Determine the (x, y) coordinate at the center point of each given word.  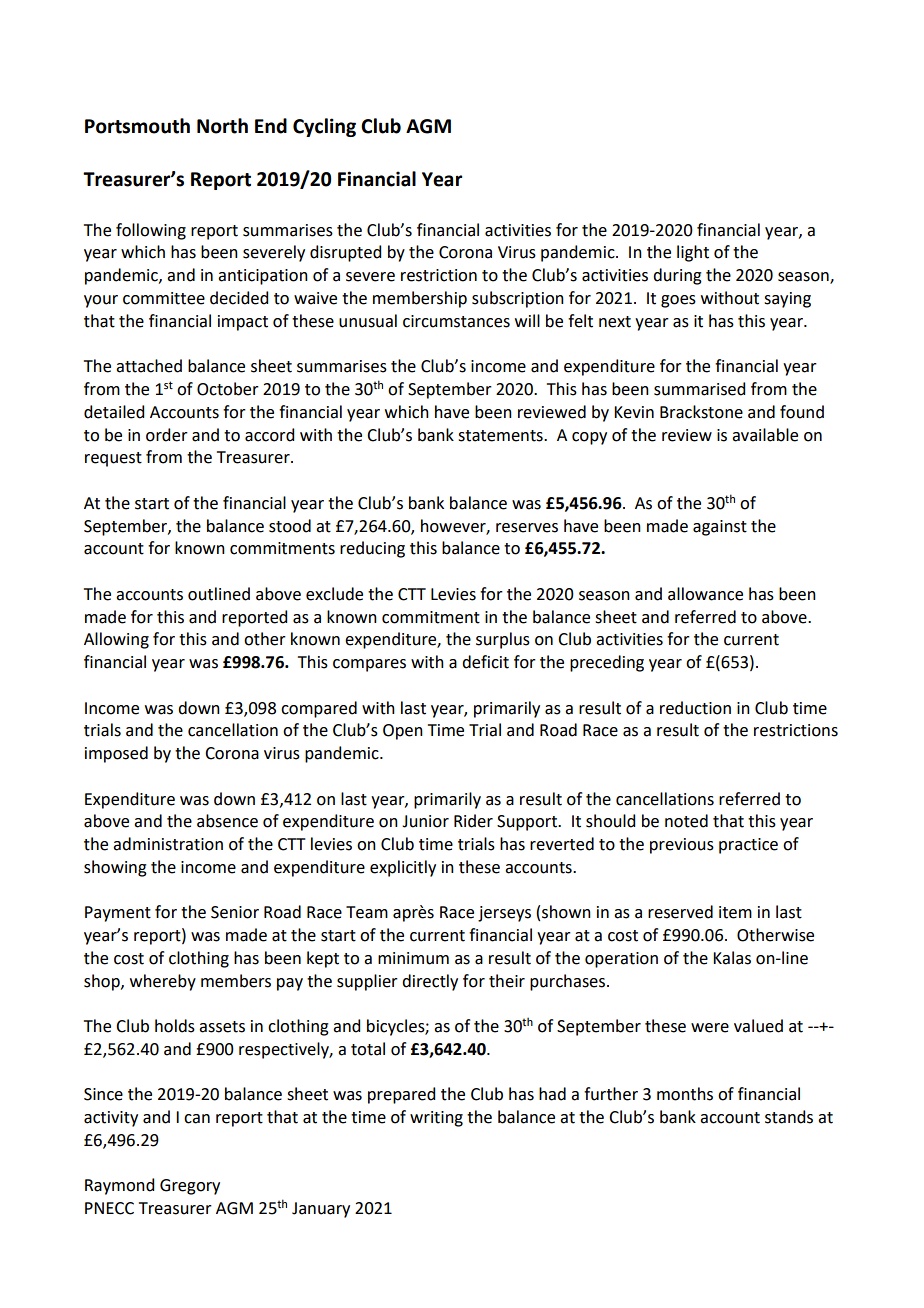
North (222, 126)
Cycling (324, 127)
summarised (699, 389)
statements (501, 436)
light (693, 253)
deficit (485, 662)
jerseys (504, 914)
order (167, 435)
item (735, 912)
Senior (235, 912)
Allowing (116, 640)
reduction (695, 708)
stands (789, 1117)
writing (436, 1119)
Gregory (190, 1187)
